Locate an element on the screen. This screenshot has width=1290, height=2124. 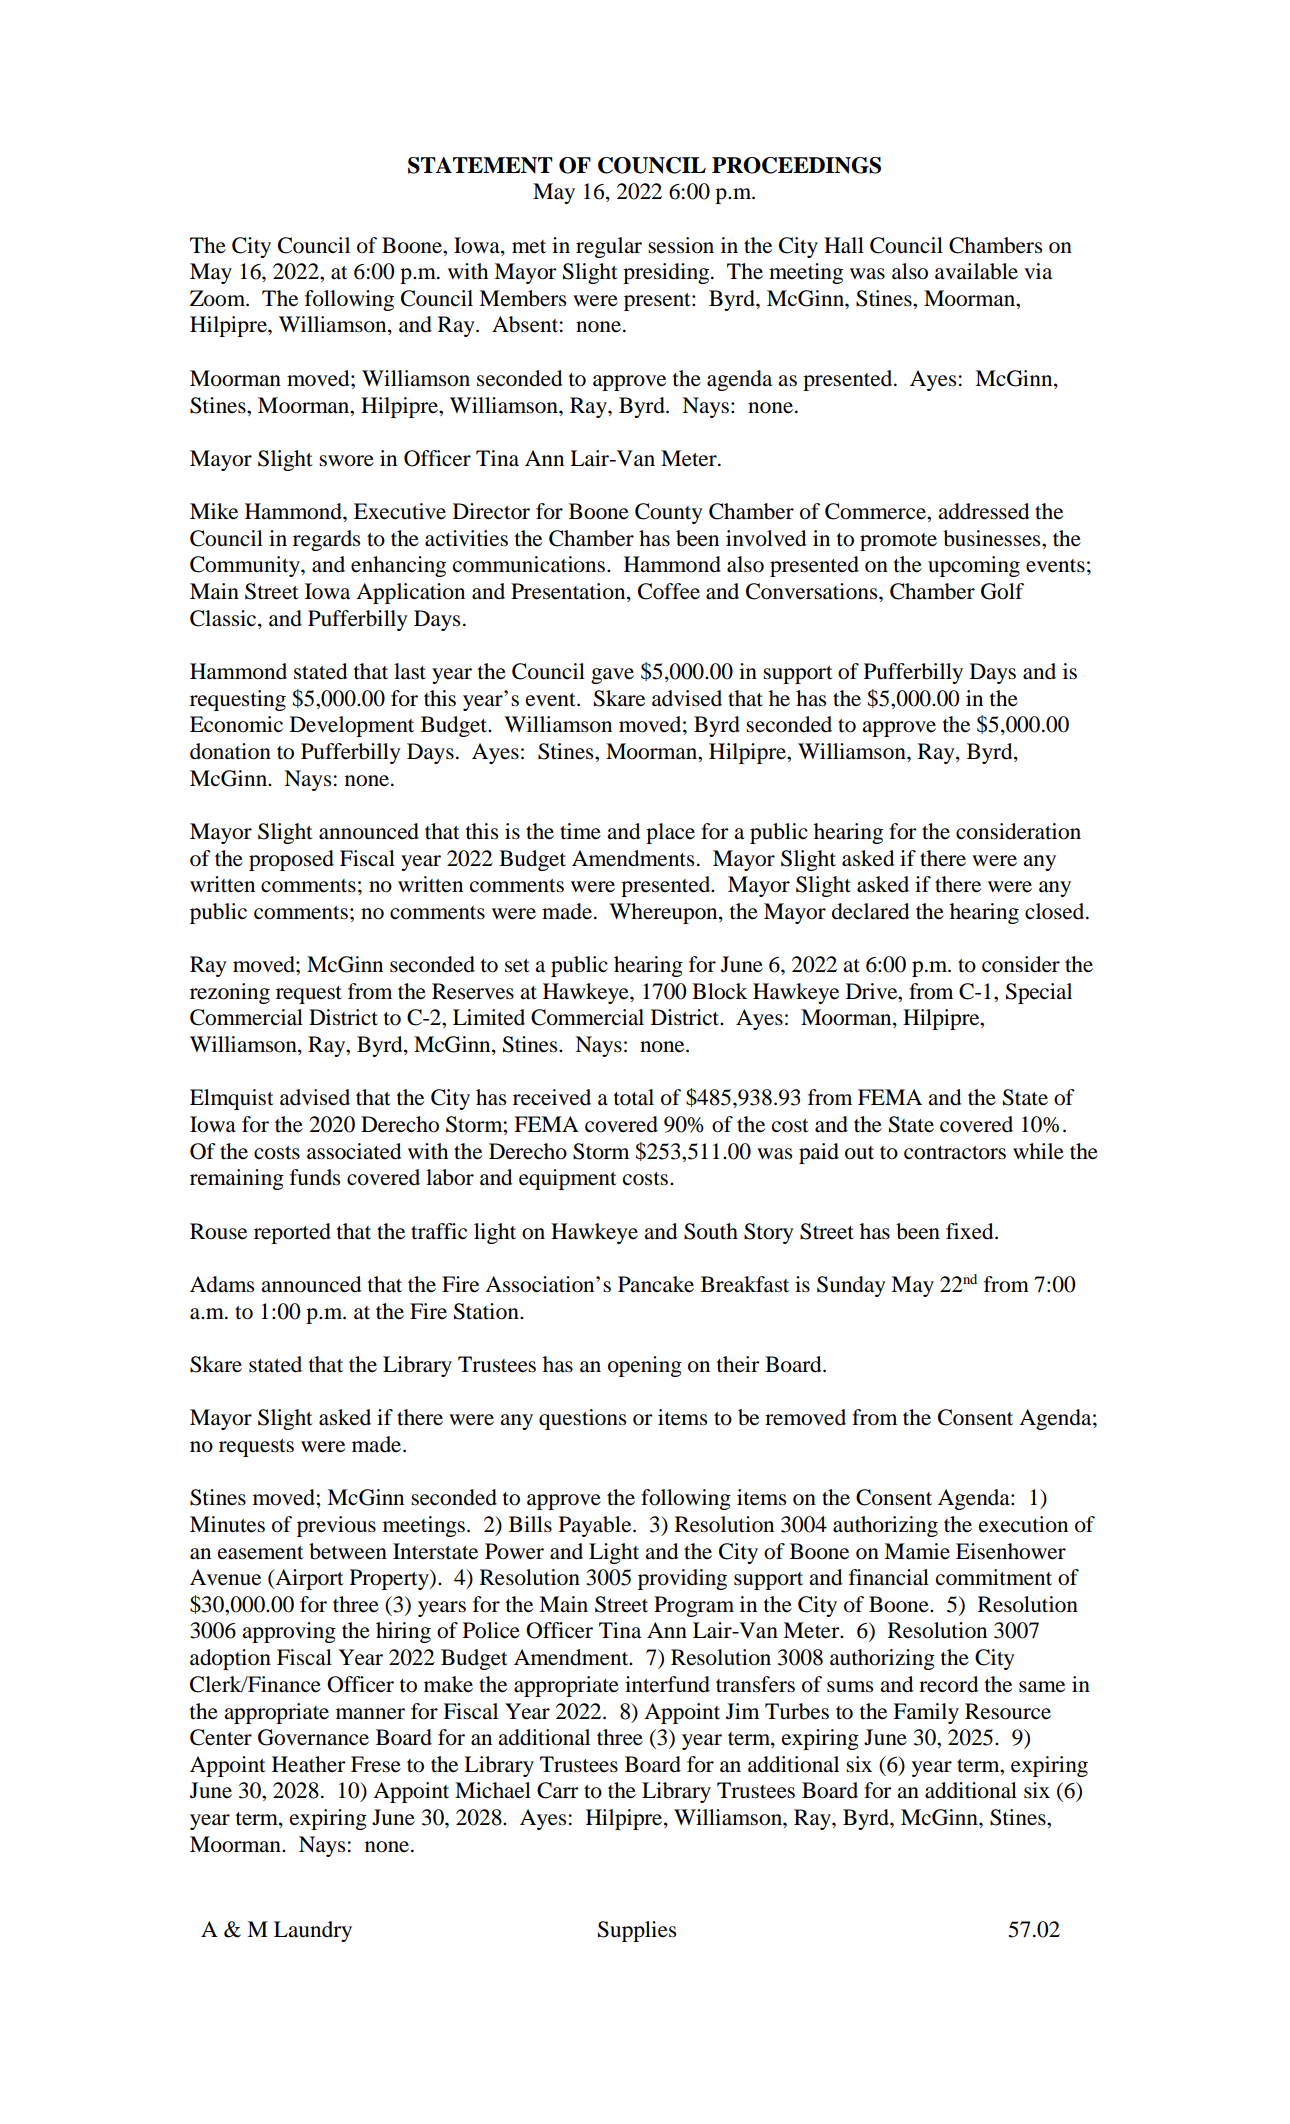
available is located at coordinates (976, 271).
